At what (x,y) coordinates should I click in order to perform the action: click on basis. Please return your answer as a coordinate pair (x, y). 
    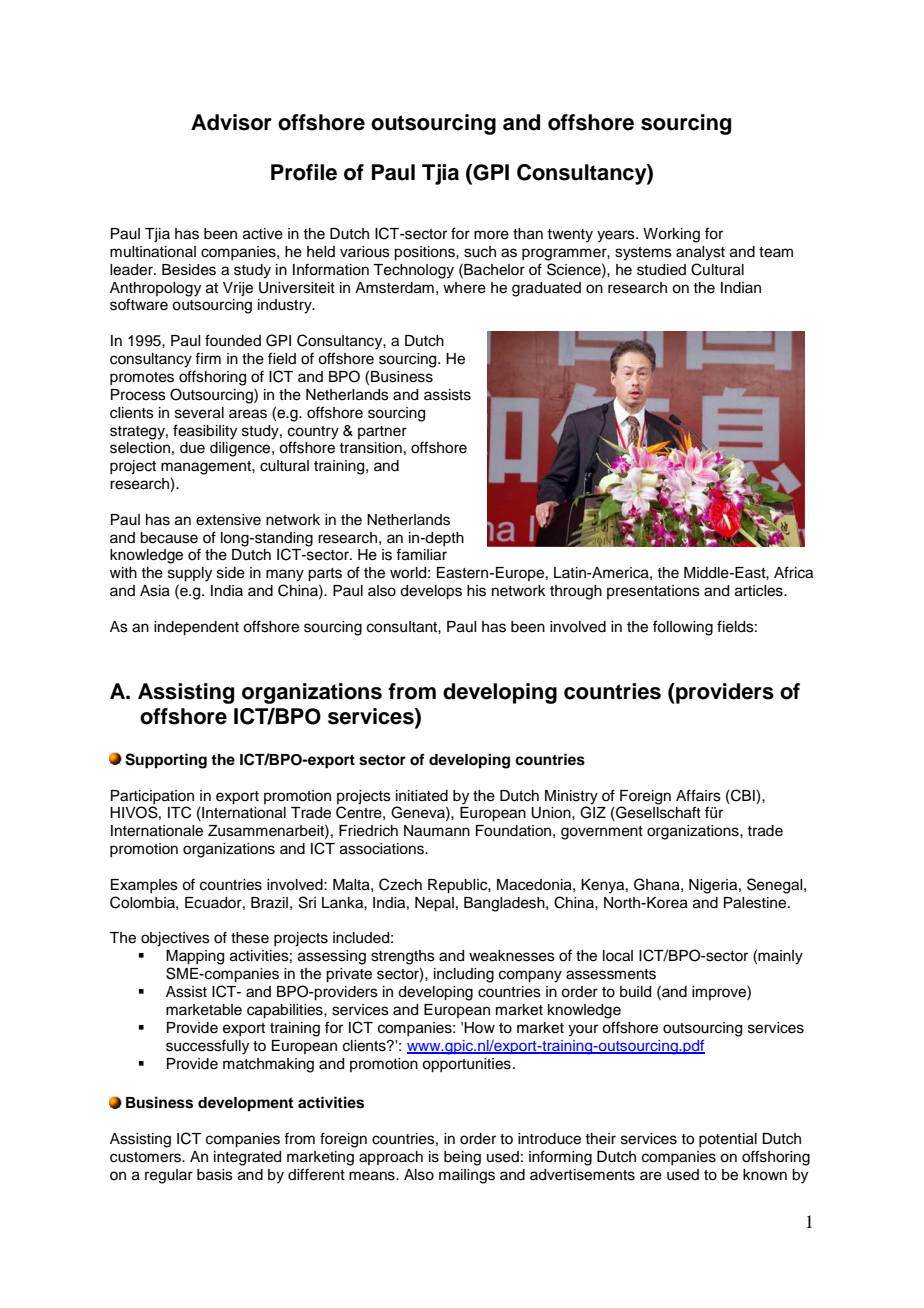
    Looking at the image, I should click on (215, 1175).
